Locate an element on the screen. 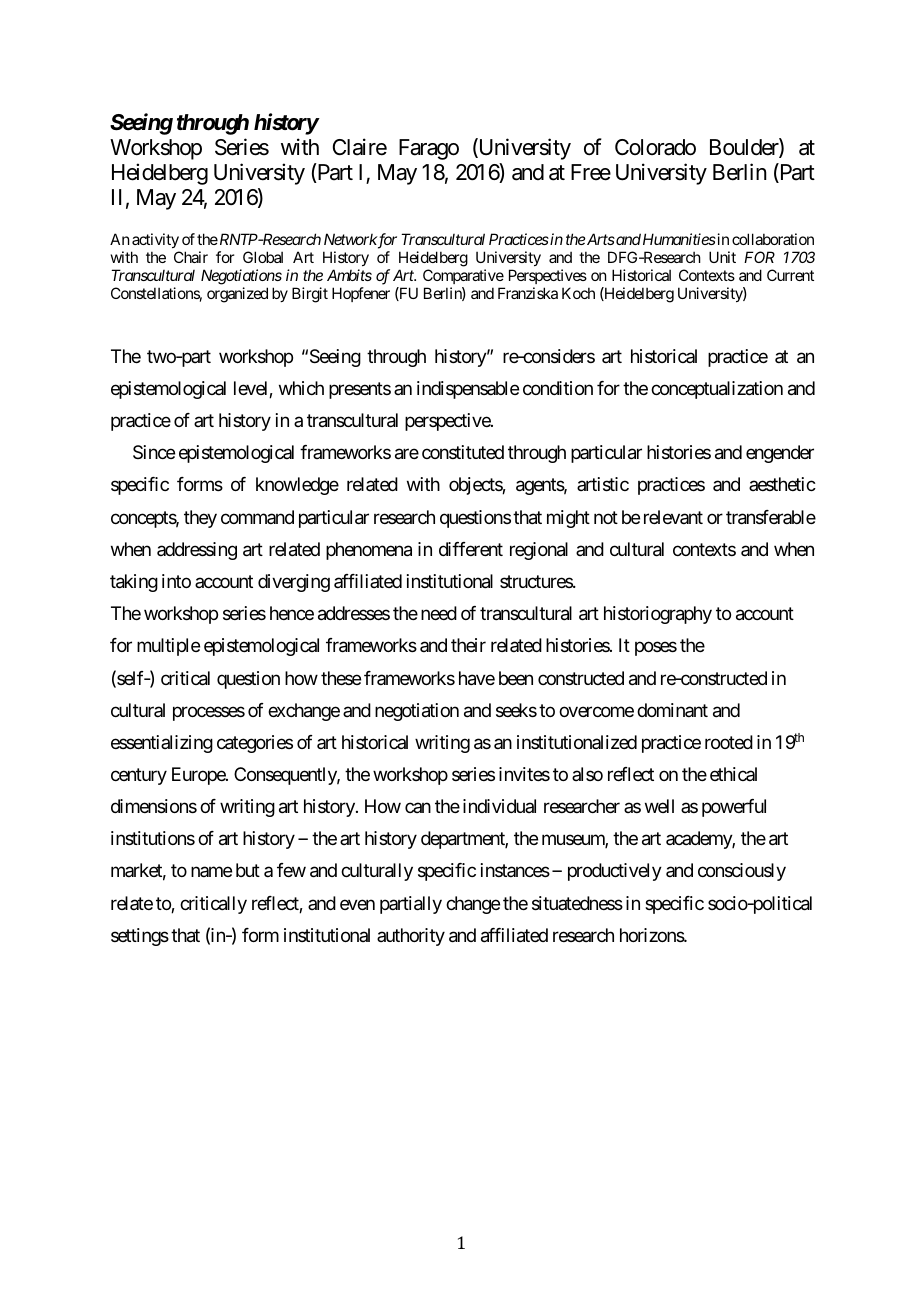 The image size is (924, 1309). name is located at coordinates (211, 872).
